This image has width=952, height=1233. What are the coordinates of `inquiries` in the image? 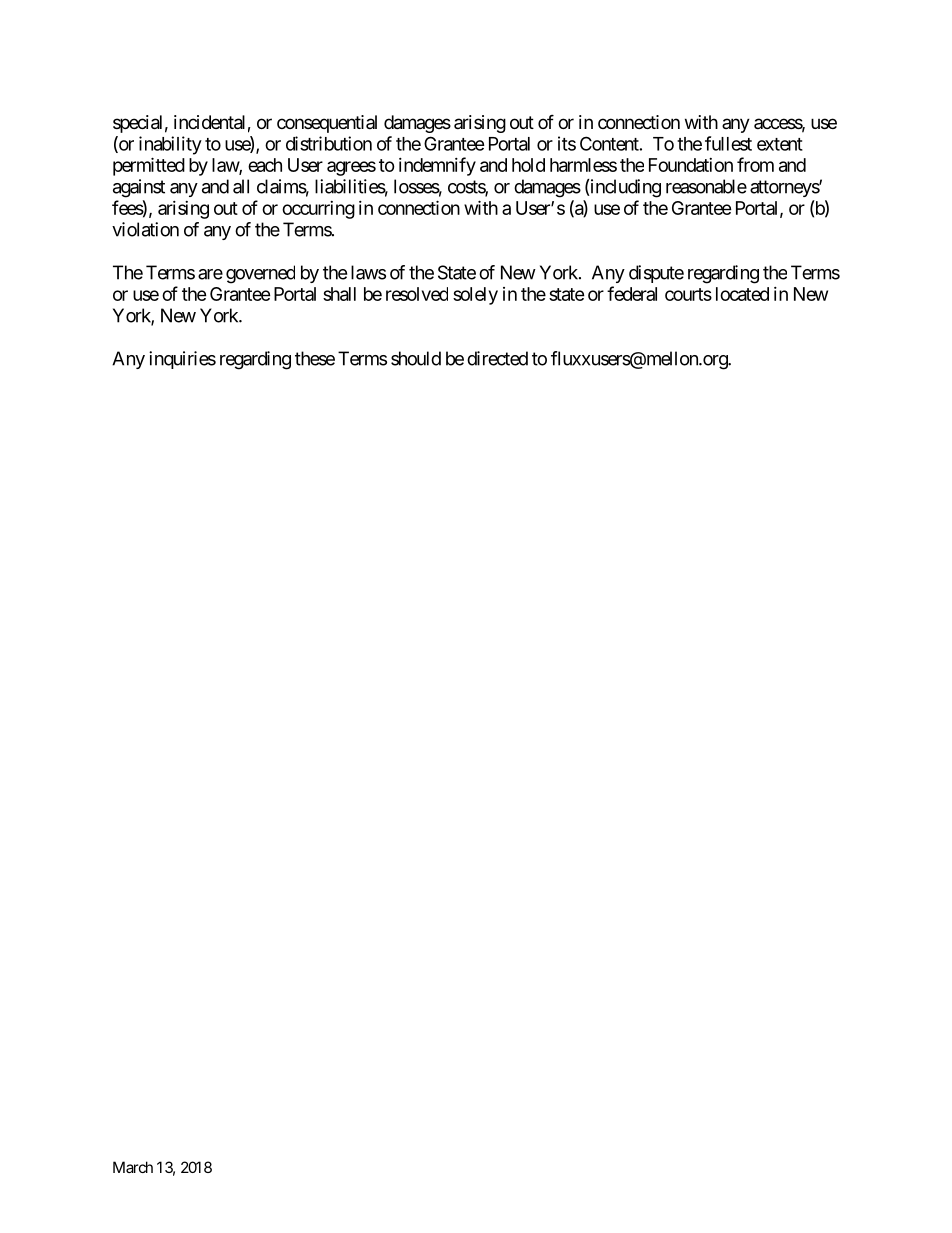 It's located at (182, 360).
